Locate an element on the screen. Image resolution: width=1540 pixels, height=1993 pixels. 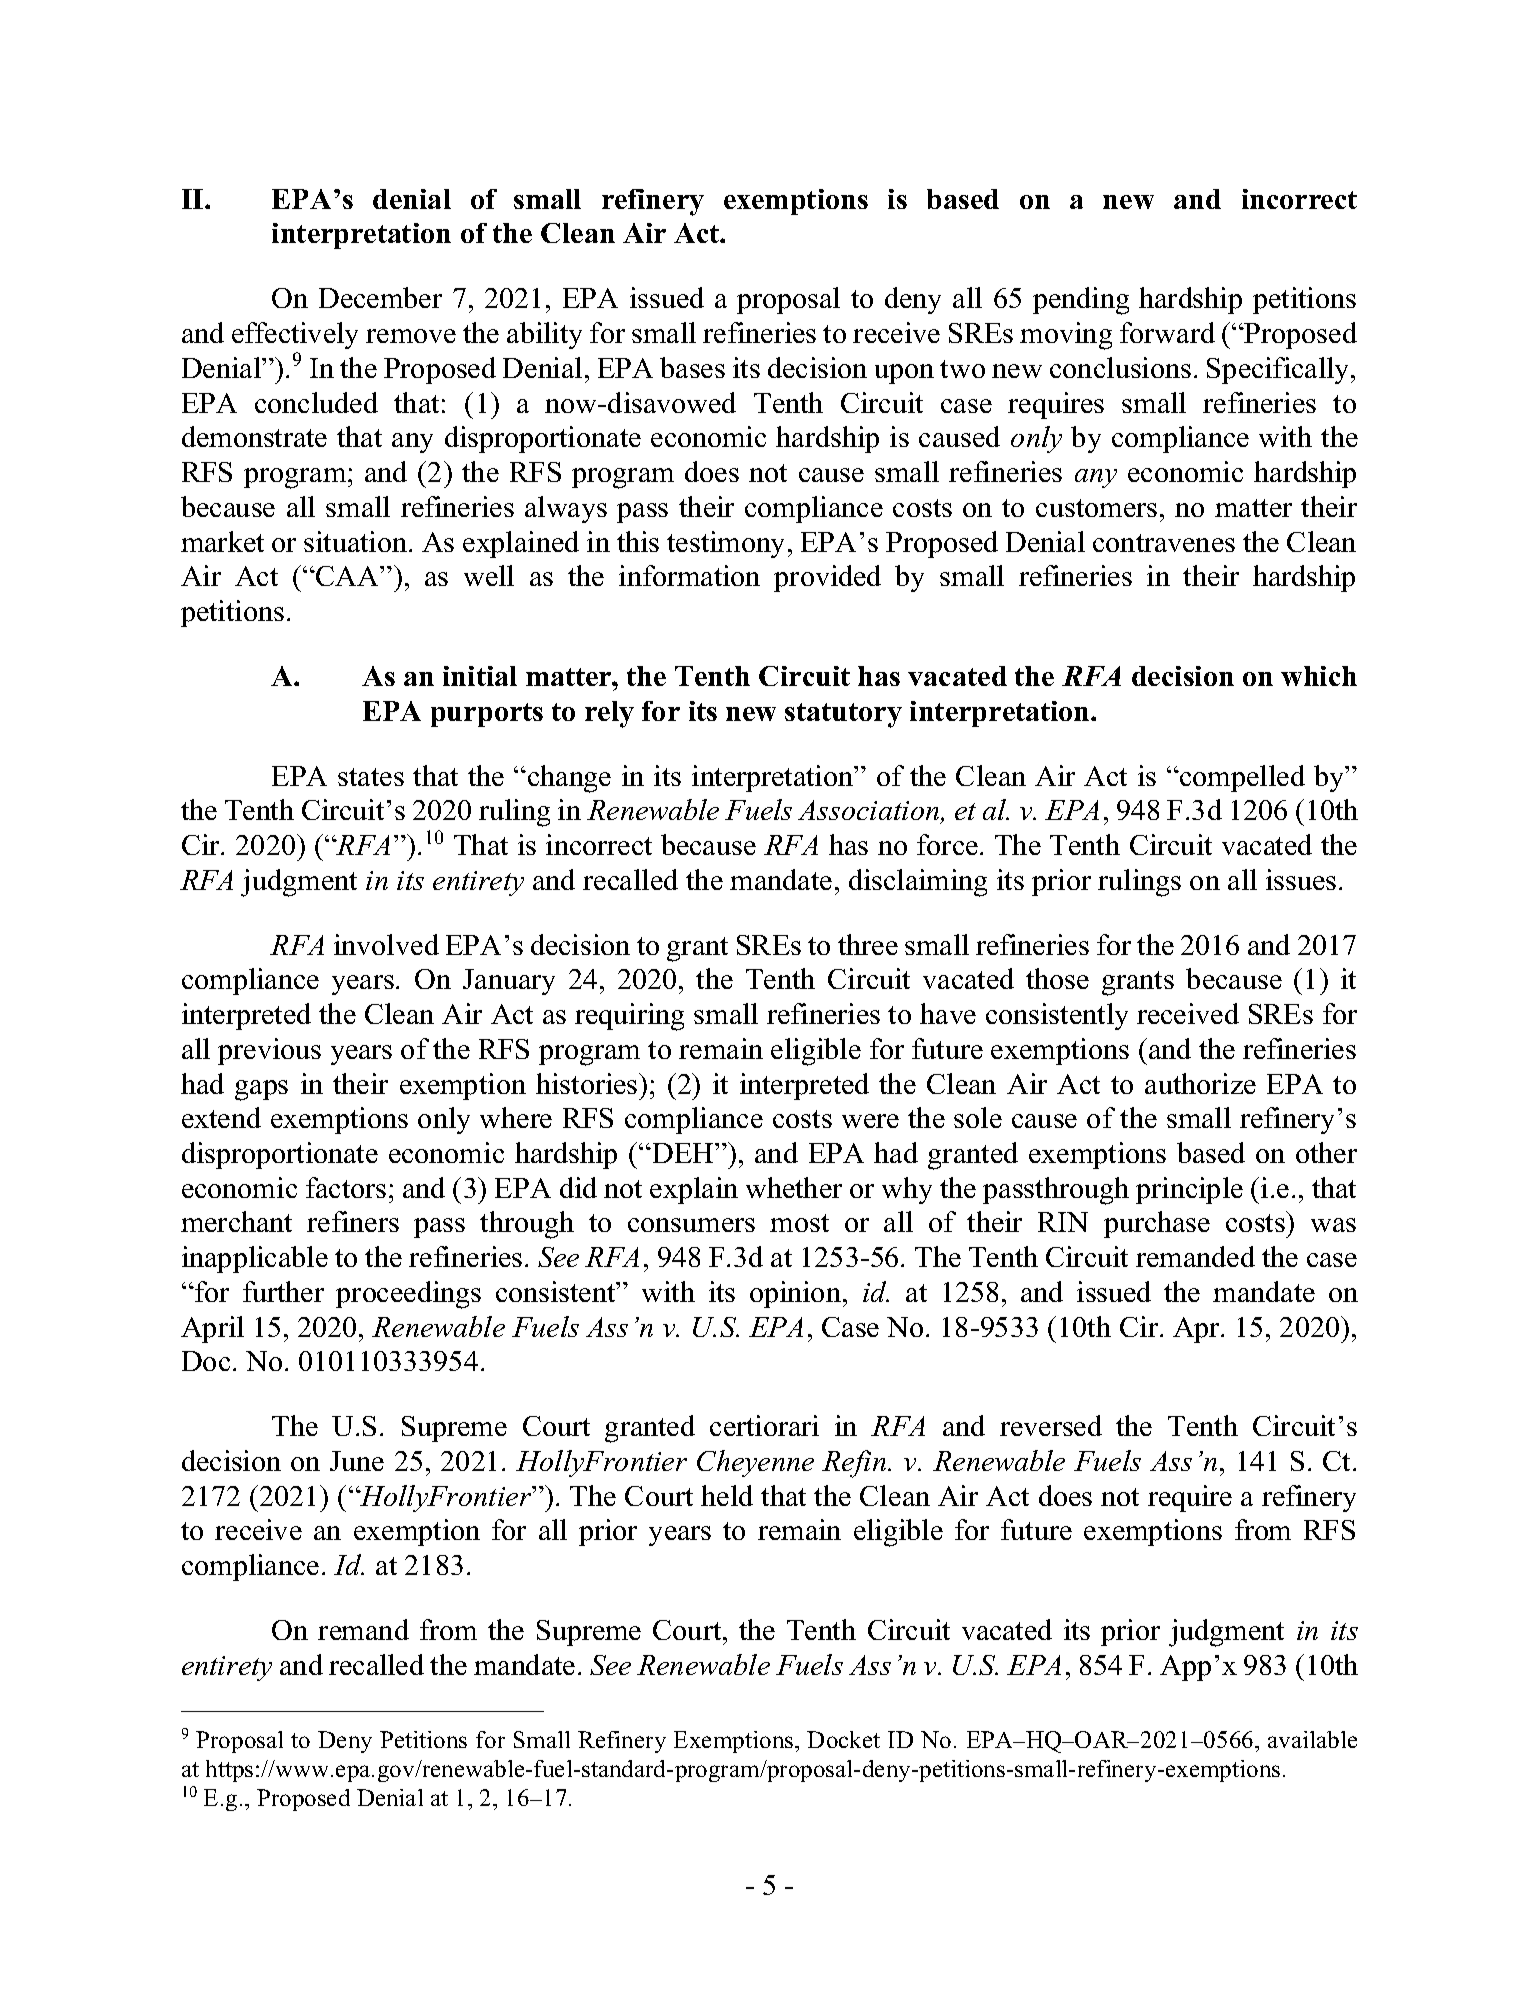
held is located at coordinates (727, 1495).
